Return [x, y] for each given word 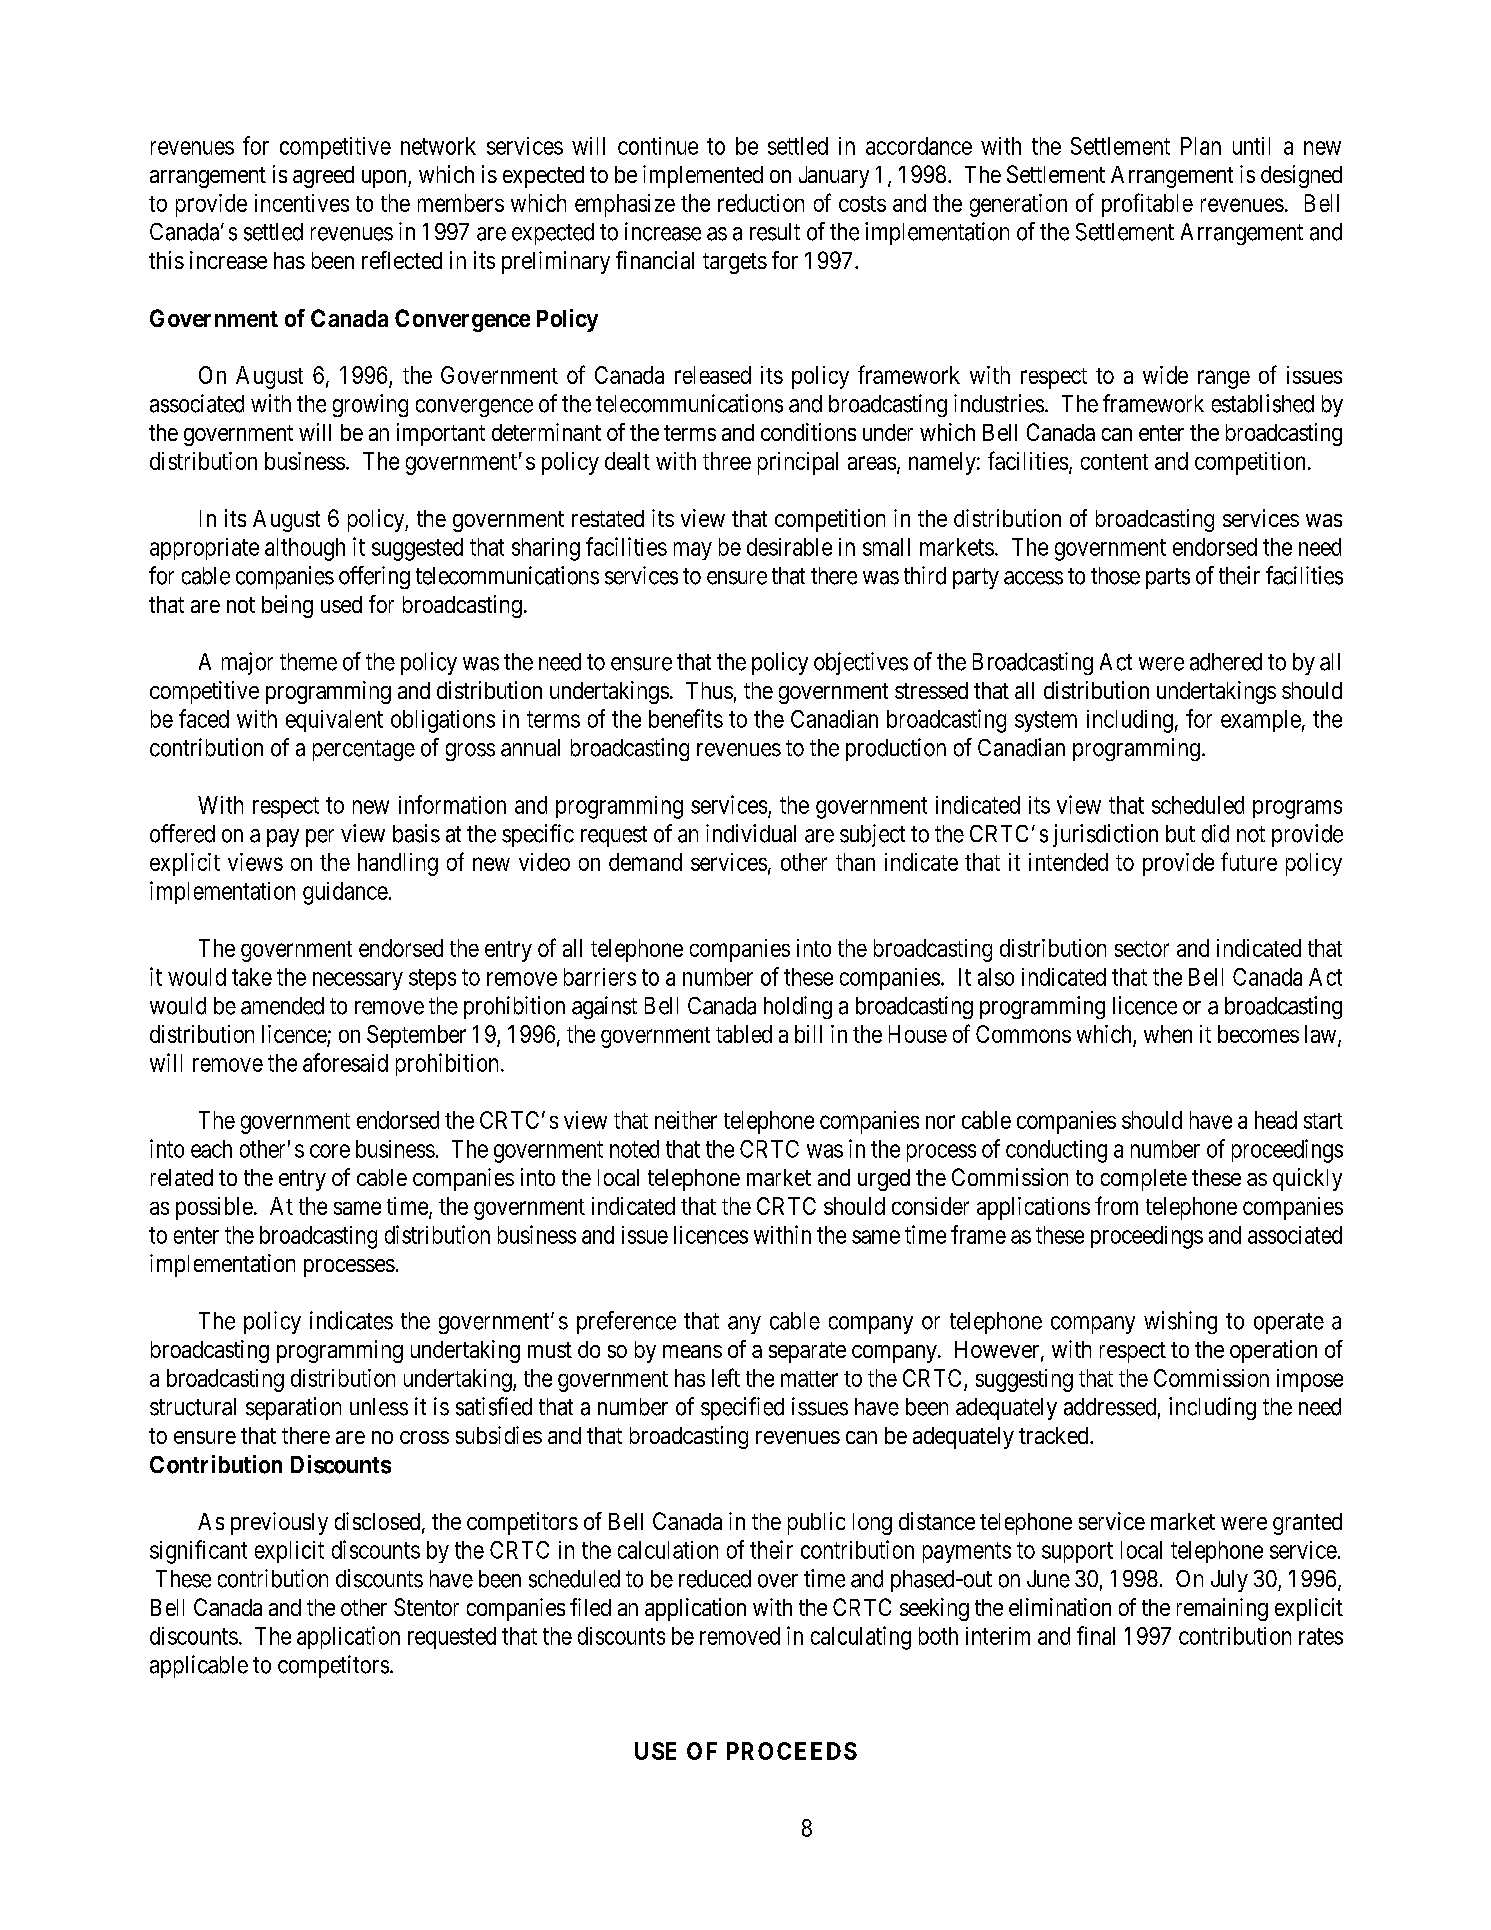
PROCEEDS [792, 1751]
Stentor [426, 1607]
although [305, 549]
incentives [302, 203]
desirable [789, 547]
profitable [1147, 205]
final [1096, 1635]
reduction [761, 203]
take [252, 977]
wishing [1180, 1322]
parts [1168, 578]
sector [1142, 949]
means [692, 1351]
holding [798, 1007]
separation [293, 1408]
